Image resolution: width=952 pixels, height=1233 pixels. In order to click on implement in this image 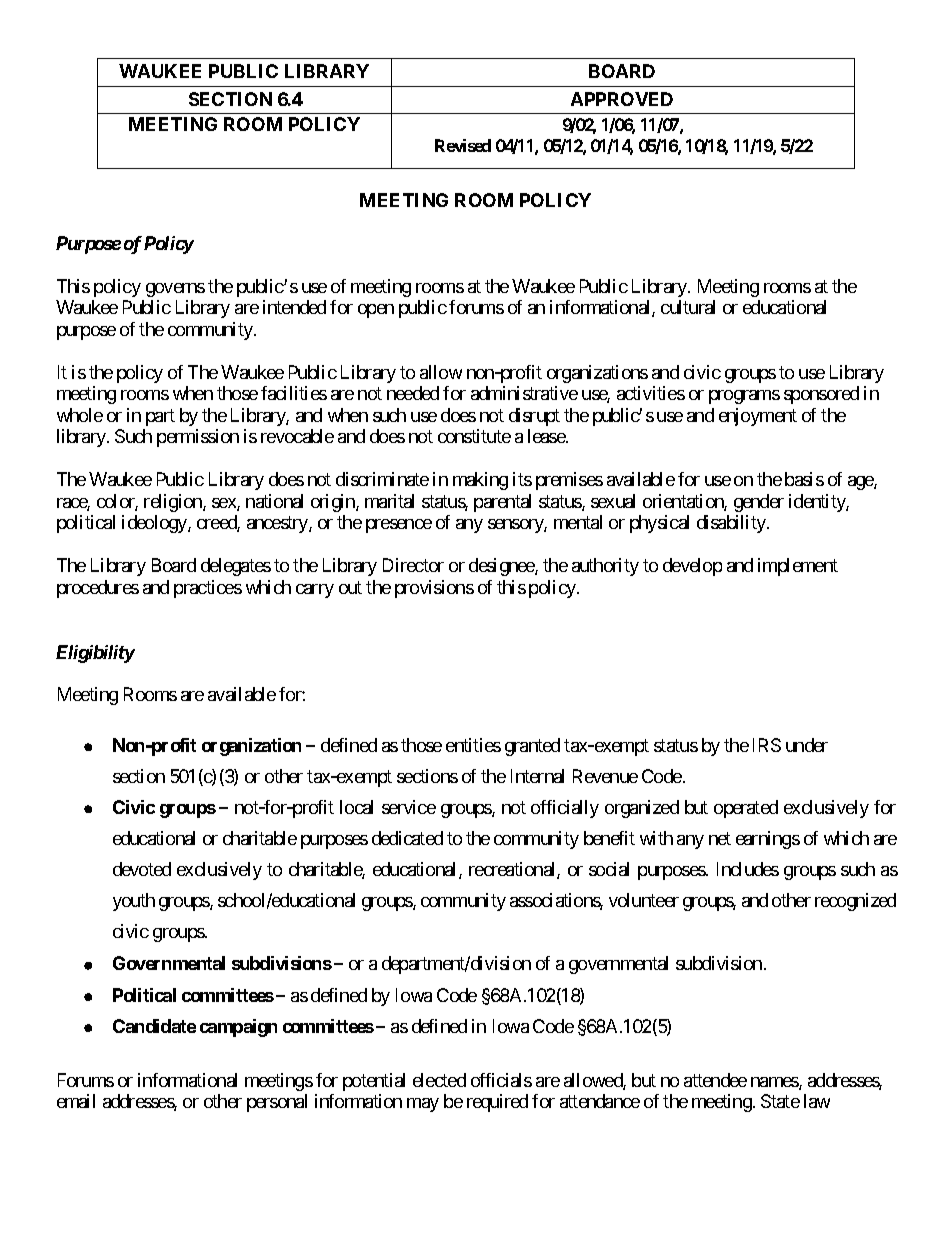, I will do `click(798, 567)`.
